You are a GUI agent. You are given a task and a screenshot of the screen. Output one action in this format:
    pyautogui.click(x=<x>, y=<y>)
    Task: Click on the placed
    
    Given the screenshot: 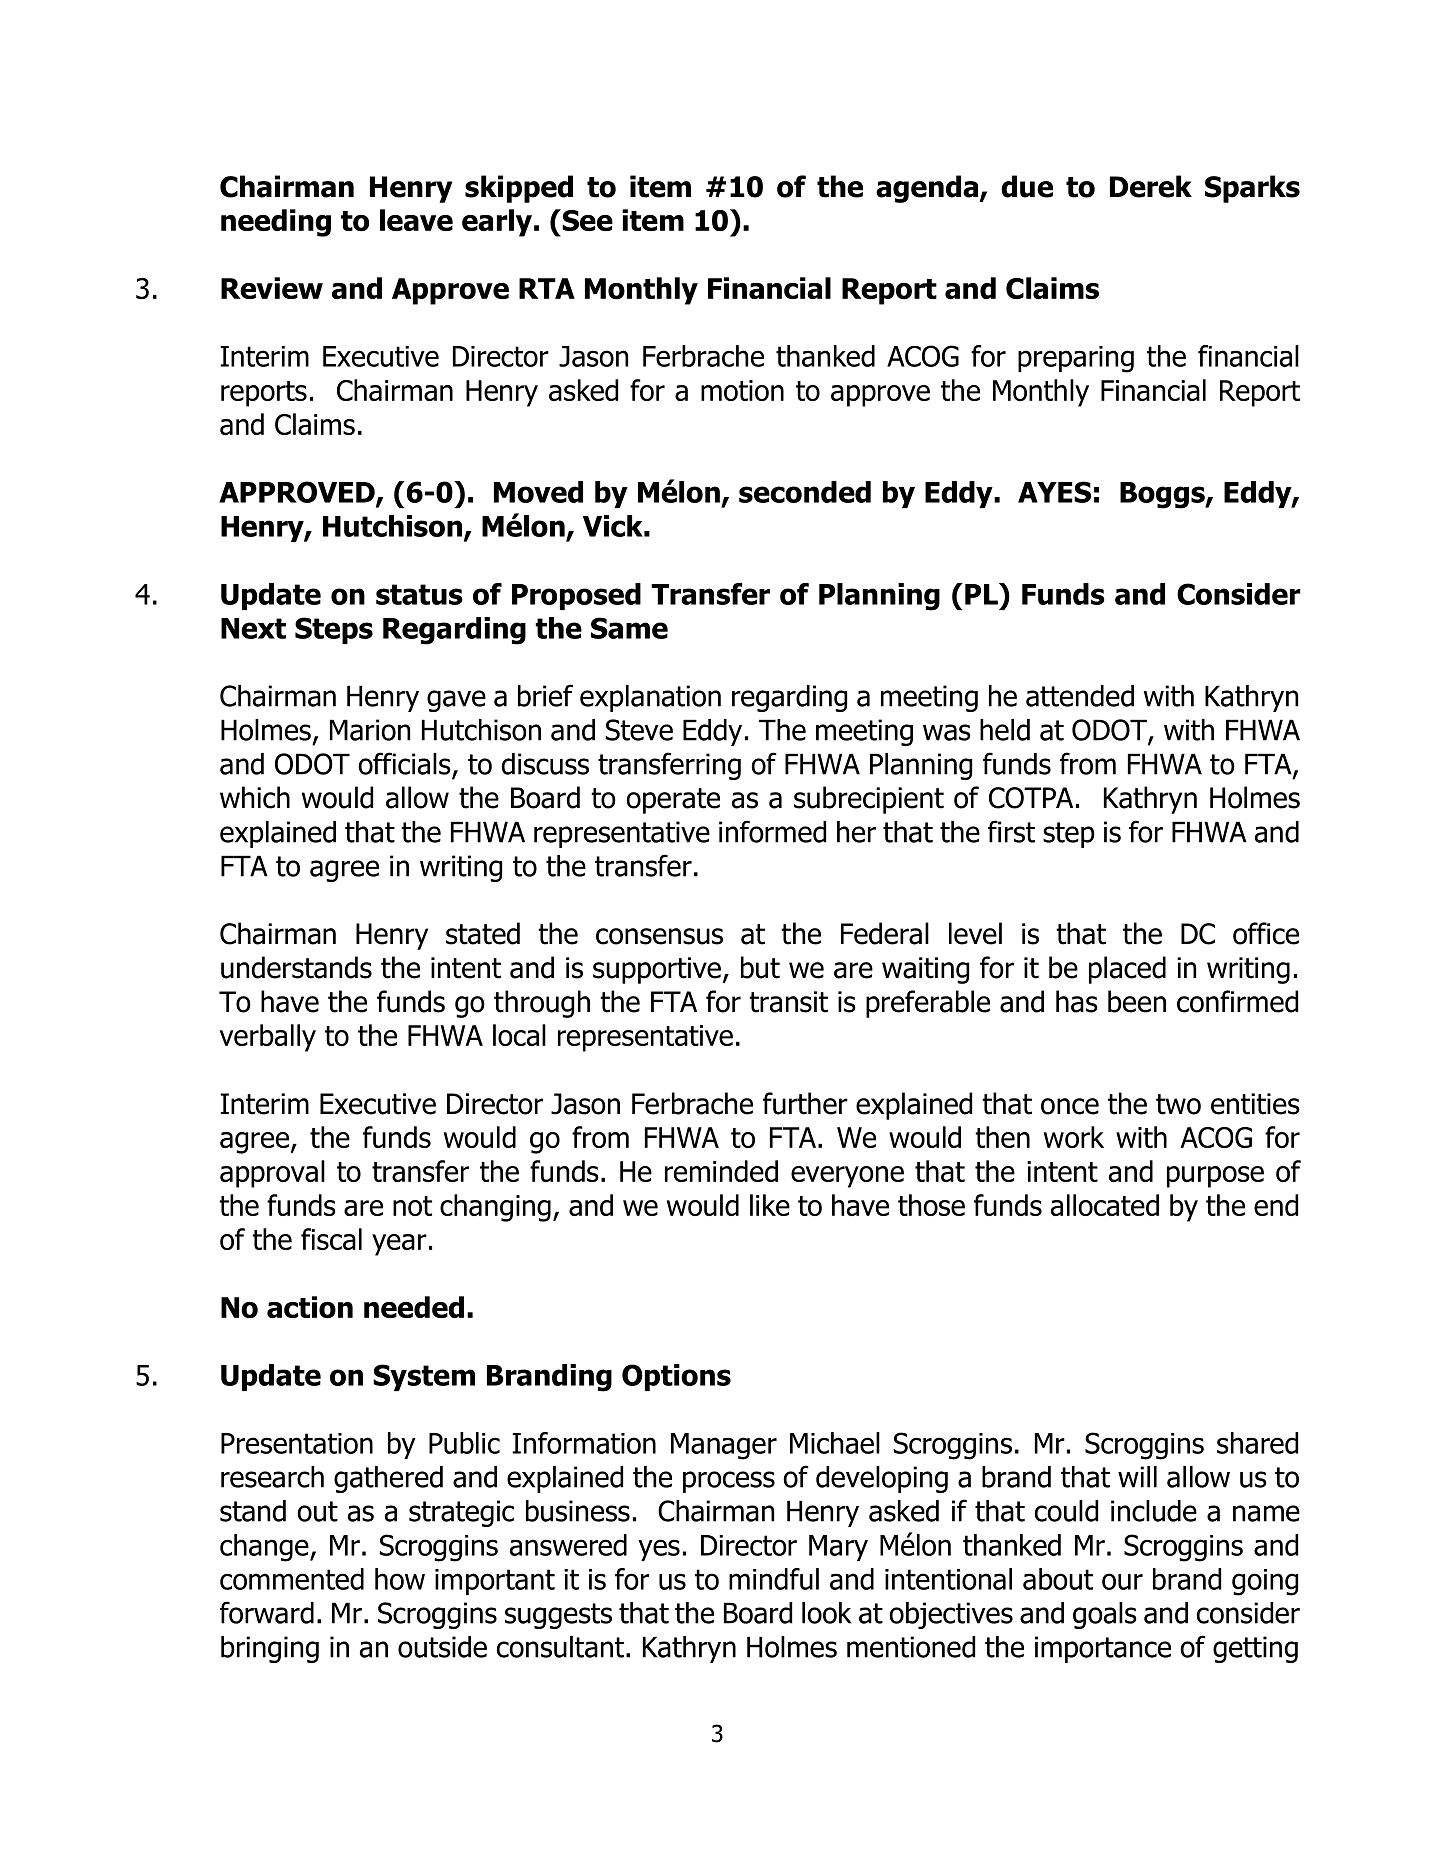 What is the action you would take?
    pyautogui.click(x=1127, y=970)
